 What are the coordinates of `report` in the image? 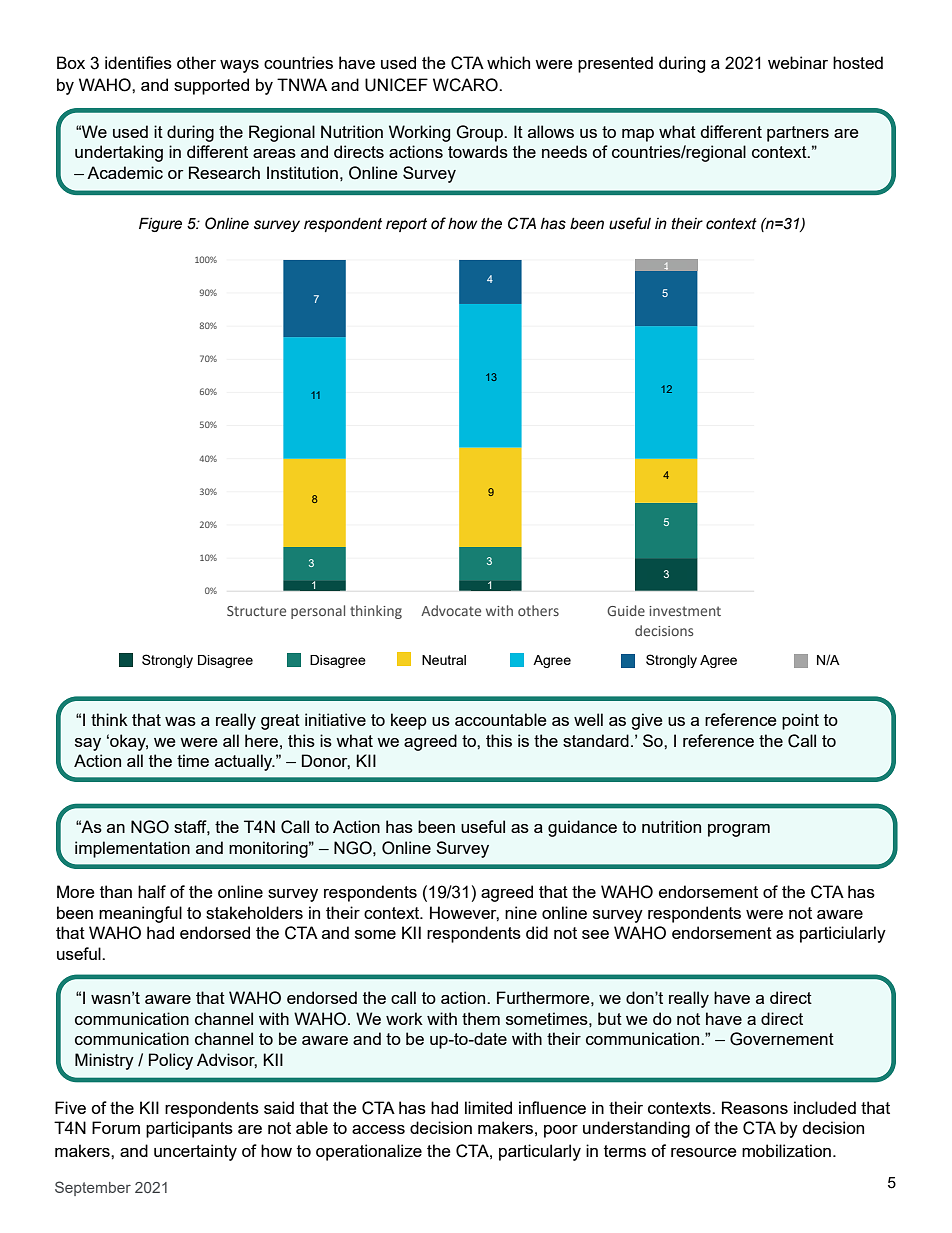 It's located at (406, 225).
